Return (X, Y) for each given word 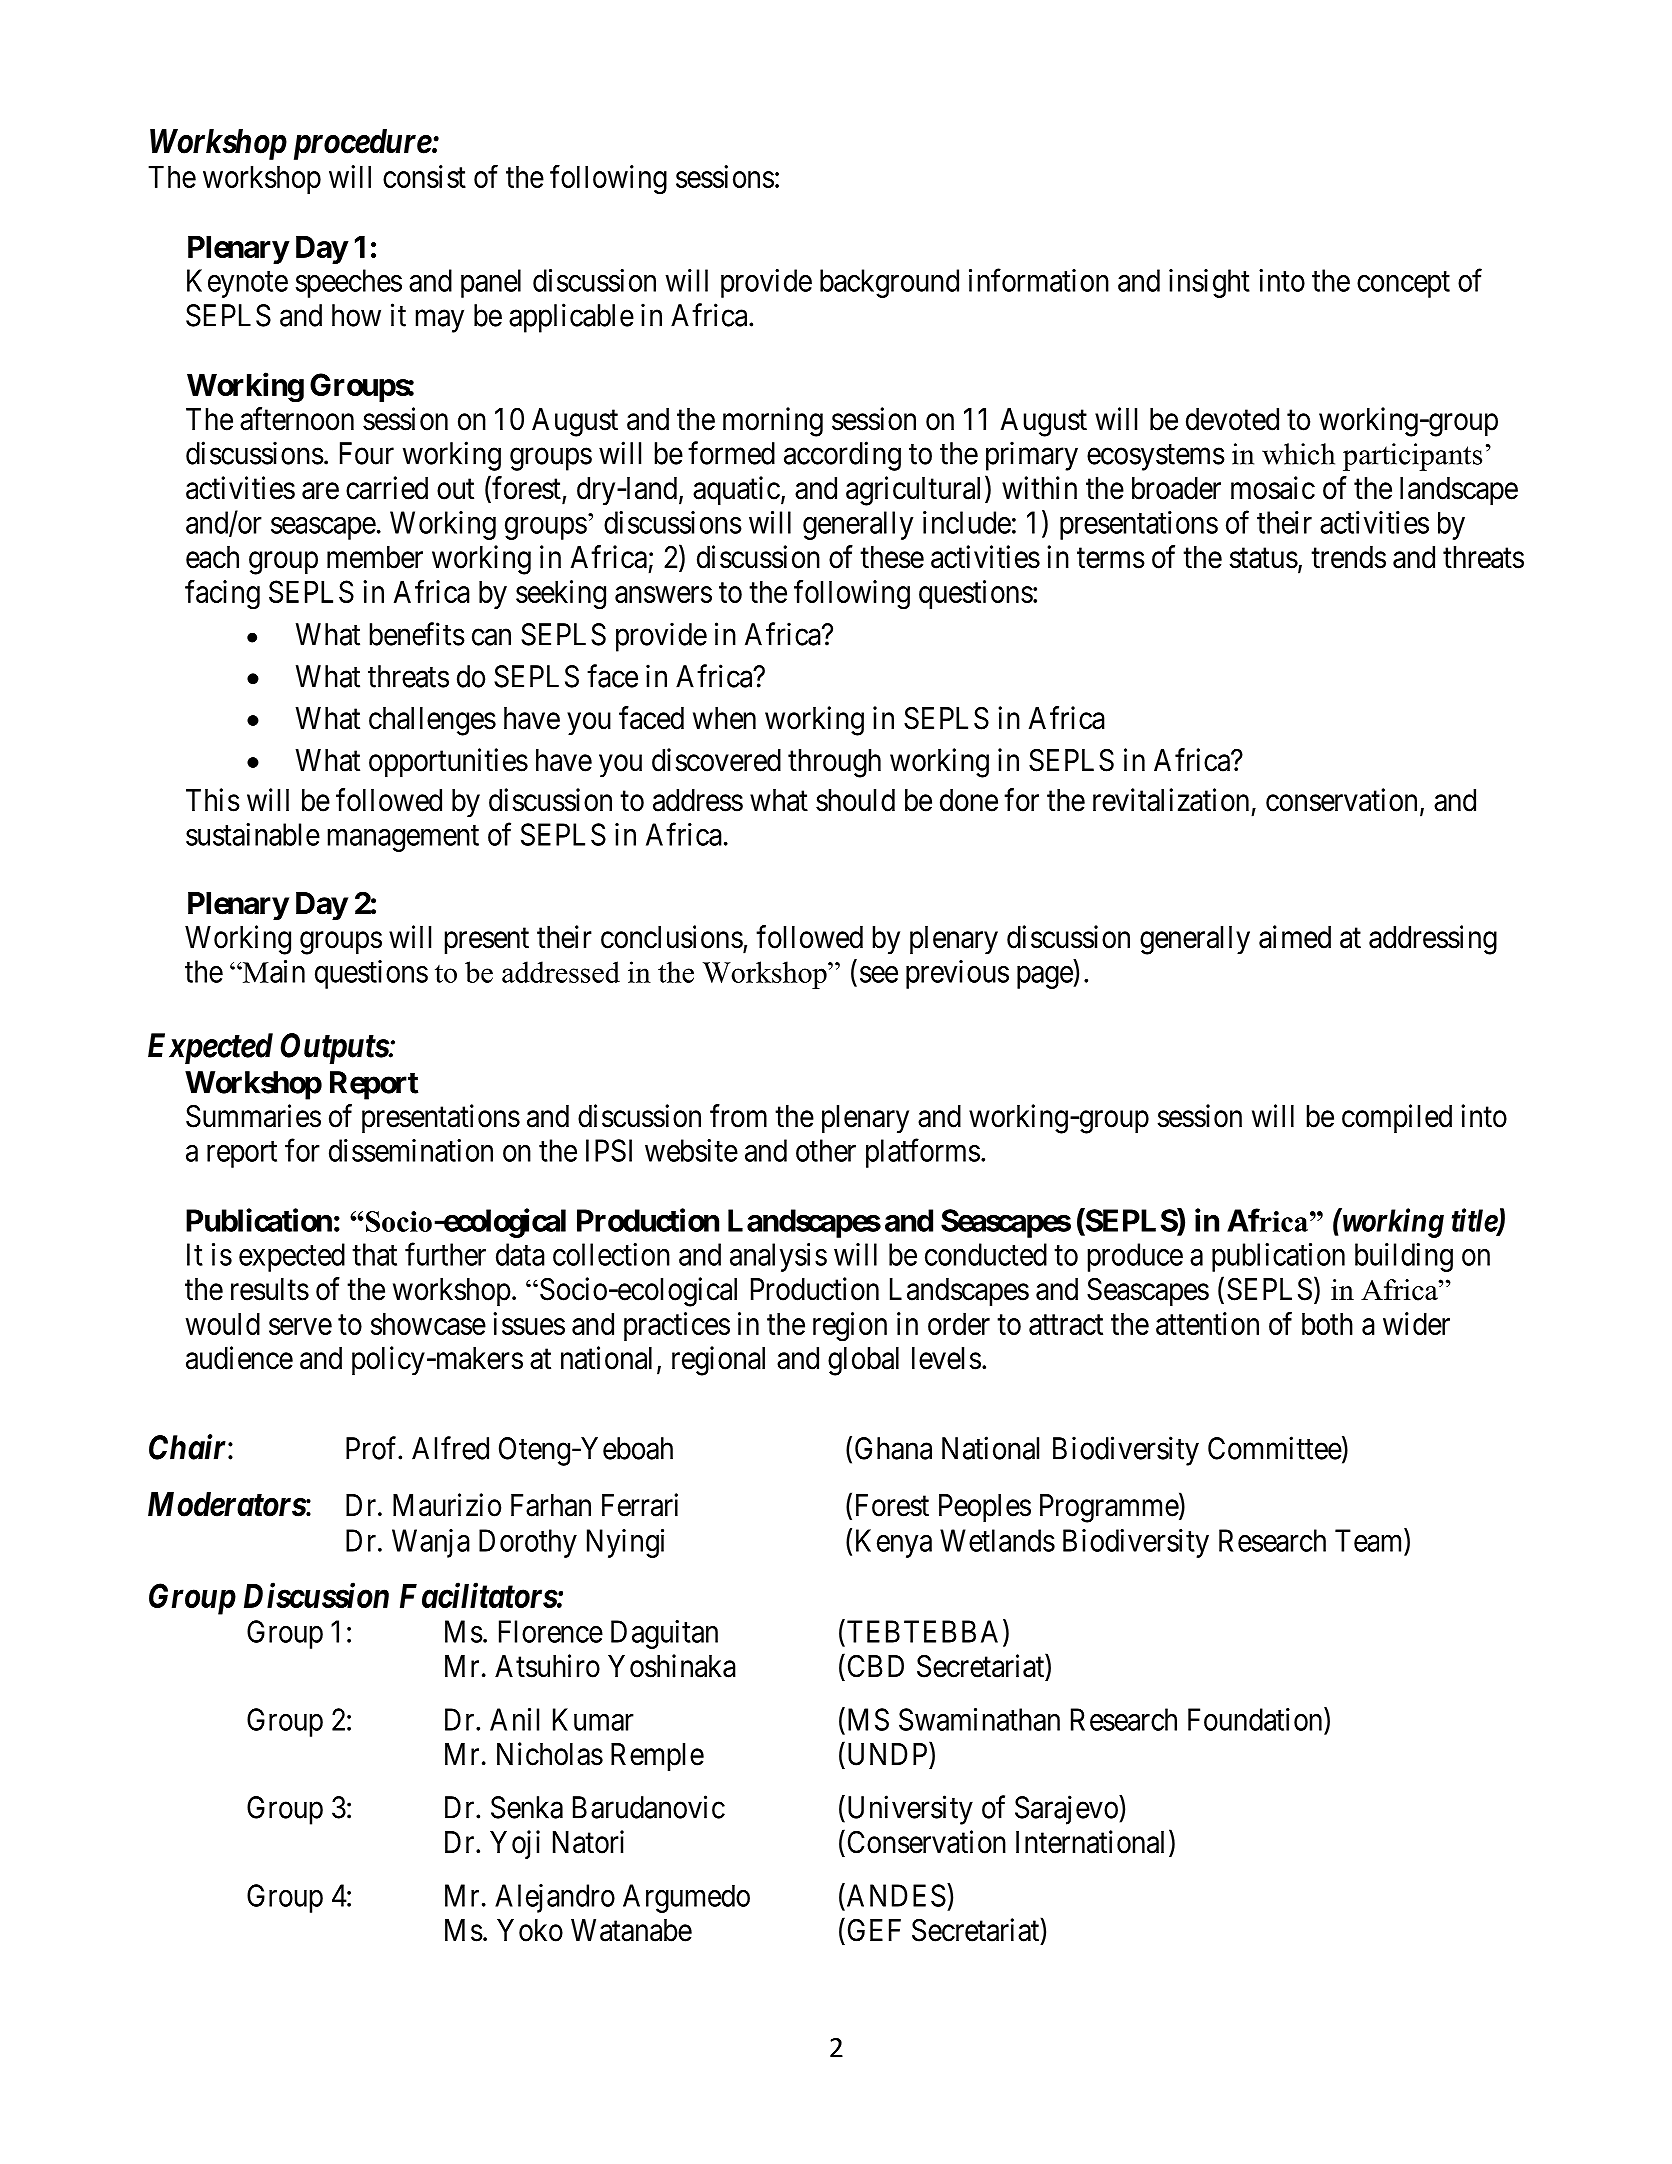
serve (300, 1326)
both (1327, 1323)
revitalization (1171, 800)
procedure (363, 144)
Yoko (530, 1930)
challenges (432, 721)
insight (1209, 283)
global (863, 1361)
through (834, 763)
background (889, 283)
